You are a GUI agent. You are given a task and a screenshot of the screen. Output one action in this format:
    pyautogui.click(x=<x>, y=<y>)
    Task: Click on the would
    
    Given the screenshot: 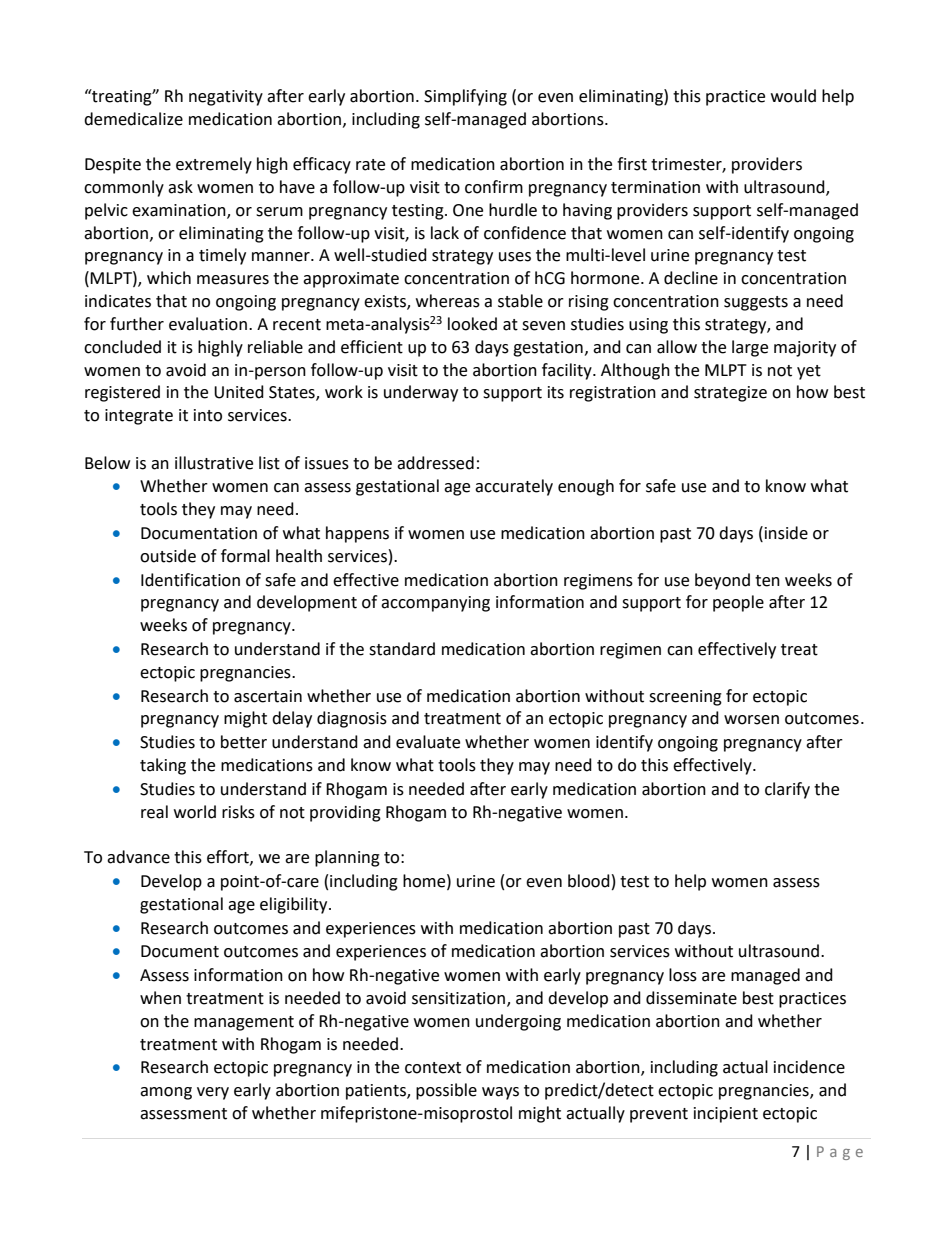 What is the action you would take?
    pyautogui.click(x=793, y=96)
